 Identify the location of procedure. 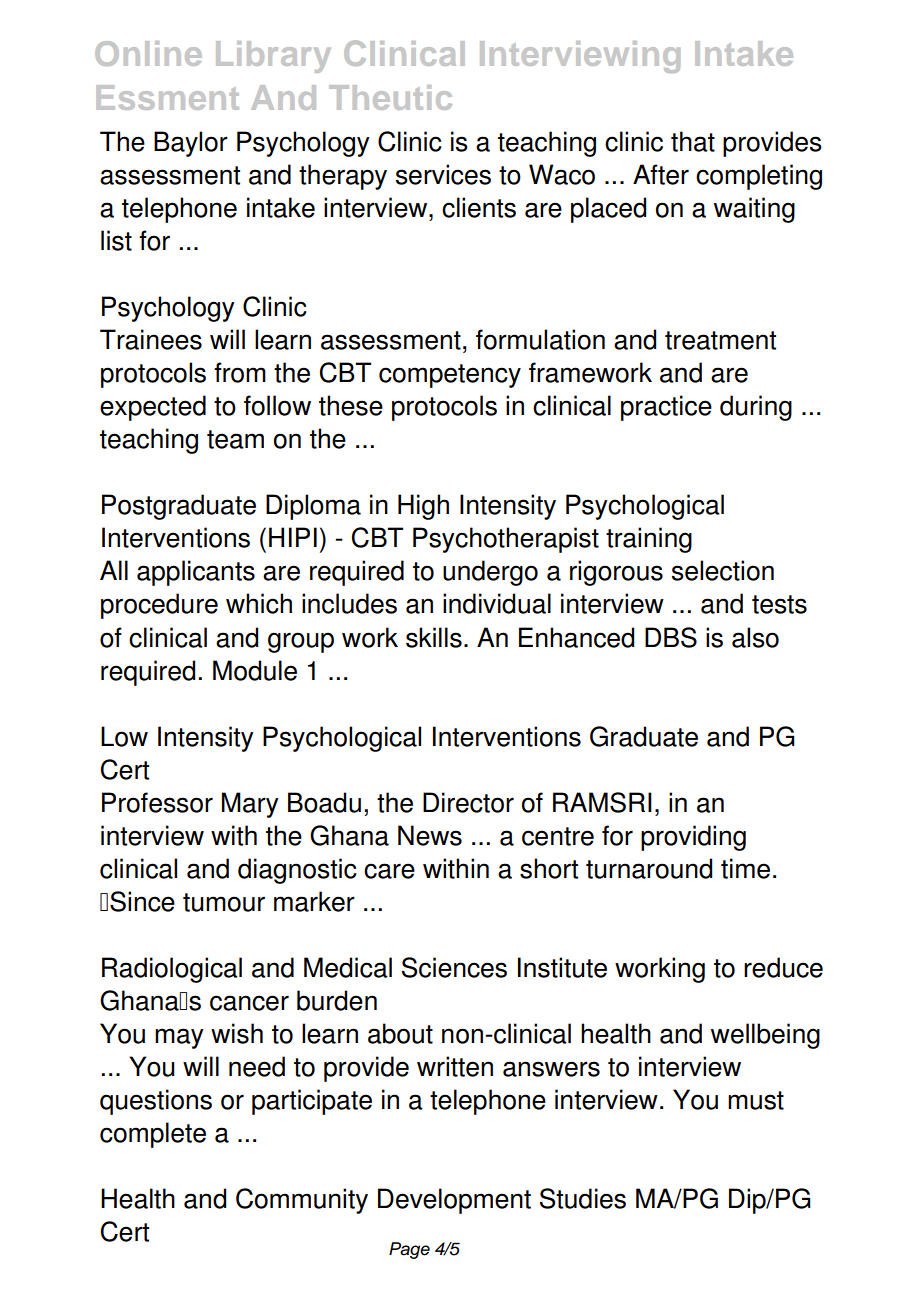
(159, 606).
